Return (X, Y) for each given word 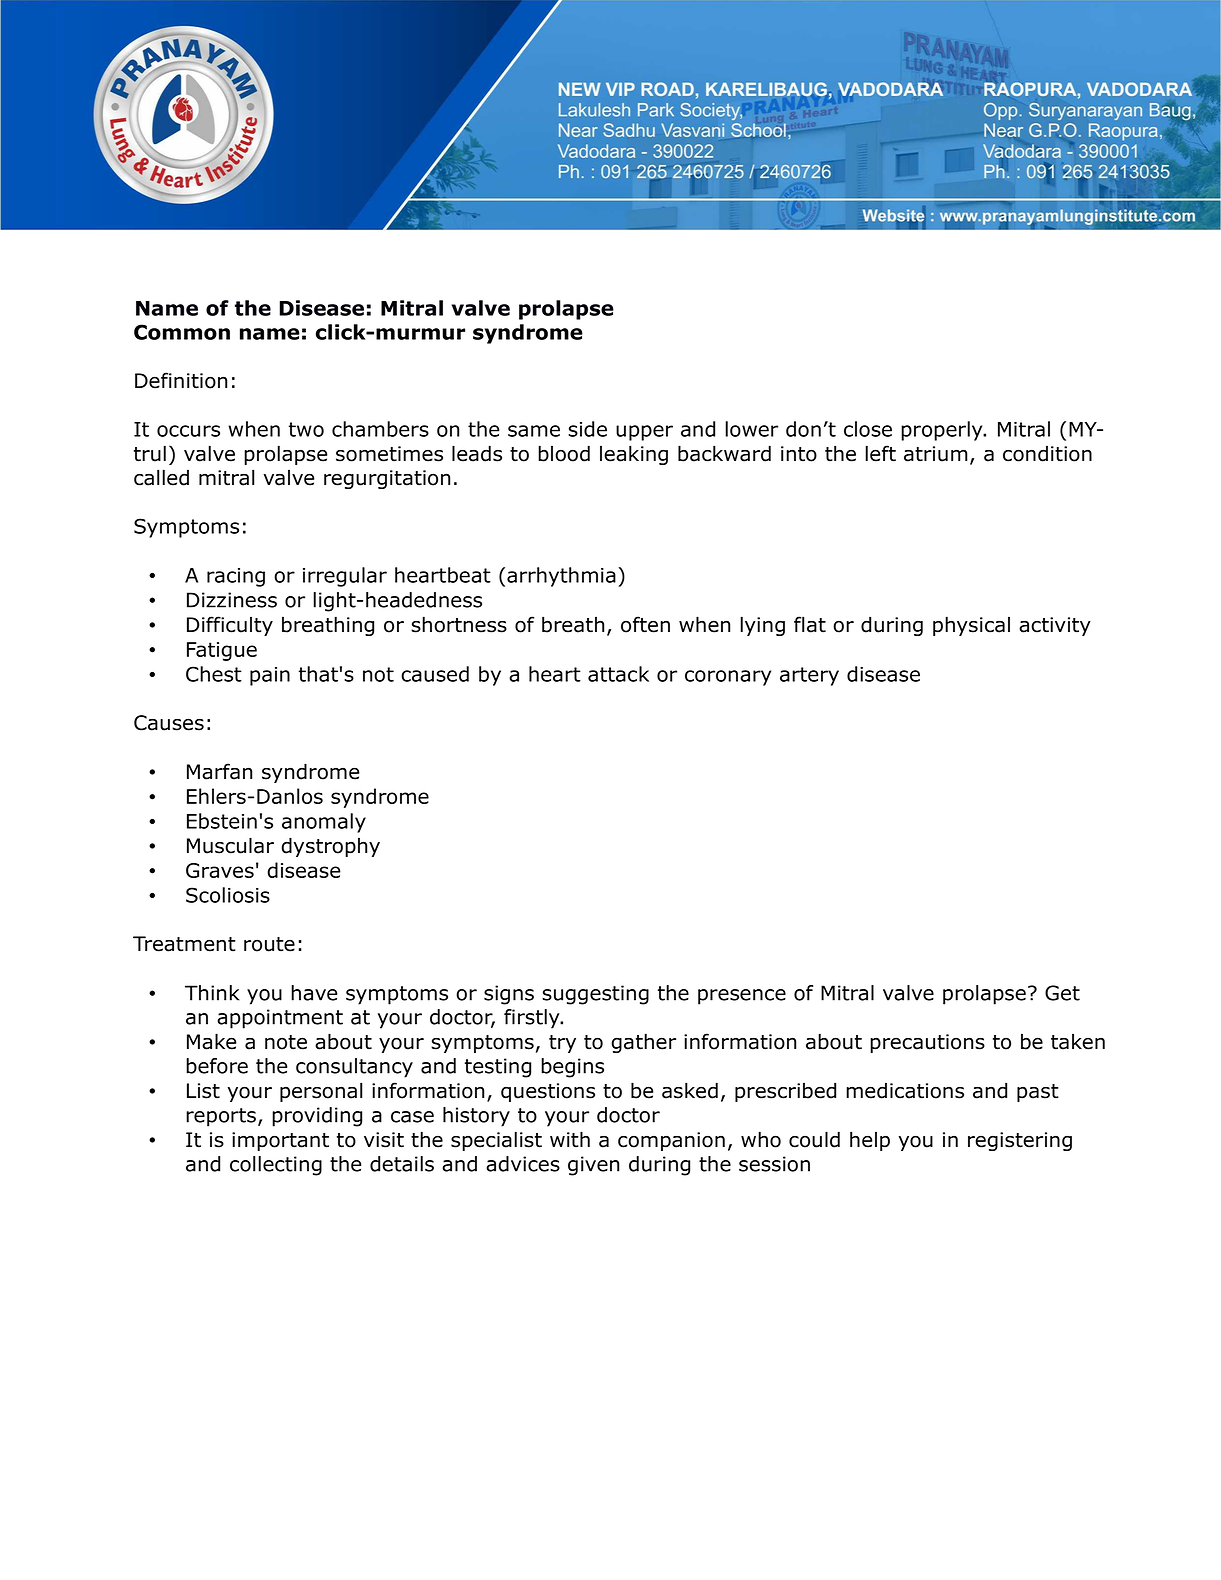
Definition (181, 380)
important (280, 1141)
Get (1062, 993)
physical (971, 626)
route (269, 944)
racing (236, 577)
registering (1020, 1141)
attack (618, 674)
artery (809, 676)
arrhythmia (561, 577)
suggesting (595, 995)
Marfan (219, 771)
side (587, 429)
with (570, 1139)
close (868, 429)
